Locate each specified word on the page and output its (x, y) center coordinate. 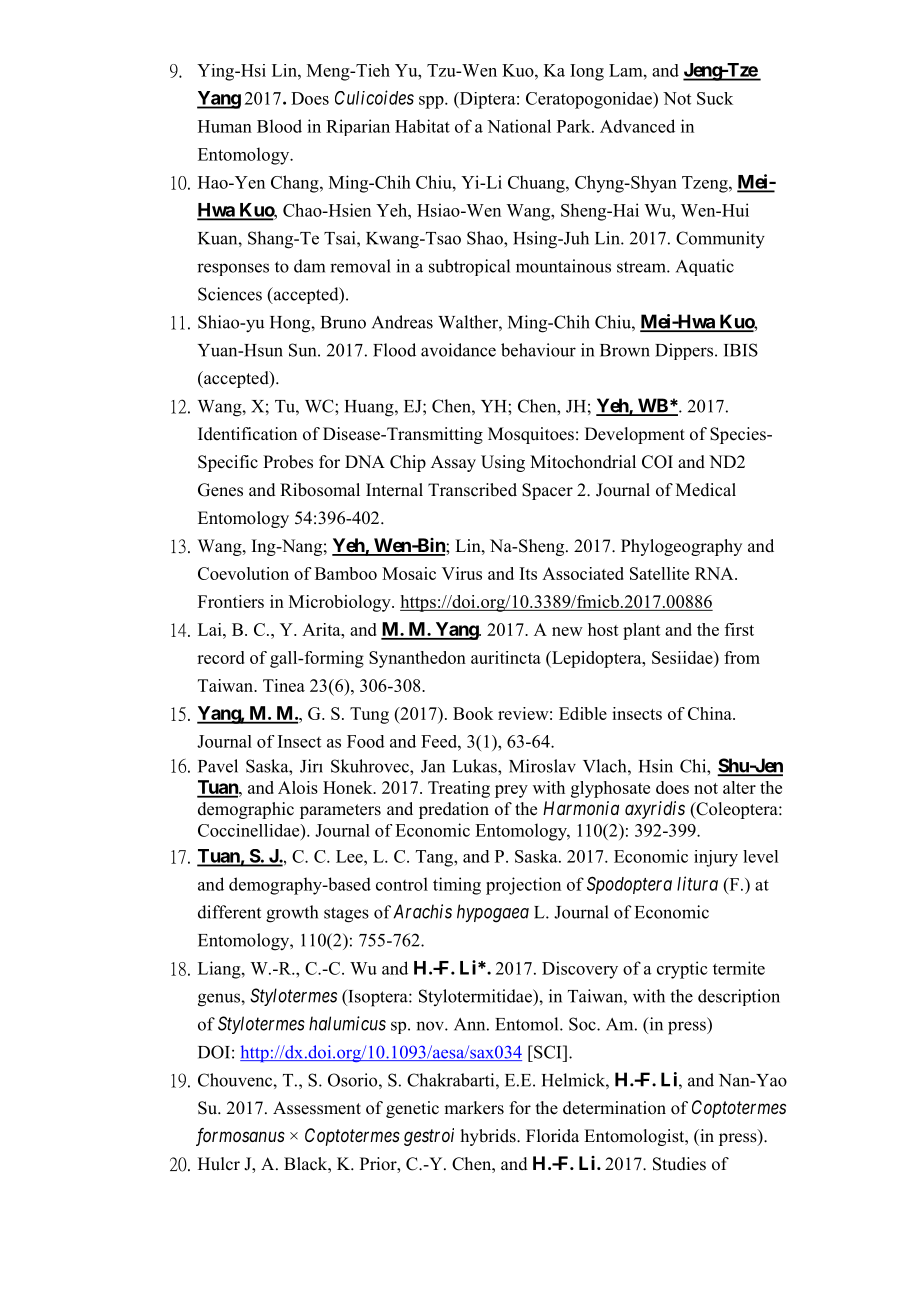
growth (292, 914)
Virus (462, 573)
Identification (247, 434)
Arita (322, 629)
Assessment (317, 1108)
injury (716, 858)
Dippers (685, 351)
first (739, 629)
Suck (715, 98)
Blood (279, 126)
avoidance (458, 350)
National (519, 126)
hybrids (489, 1137)
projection (523, 886)
